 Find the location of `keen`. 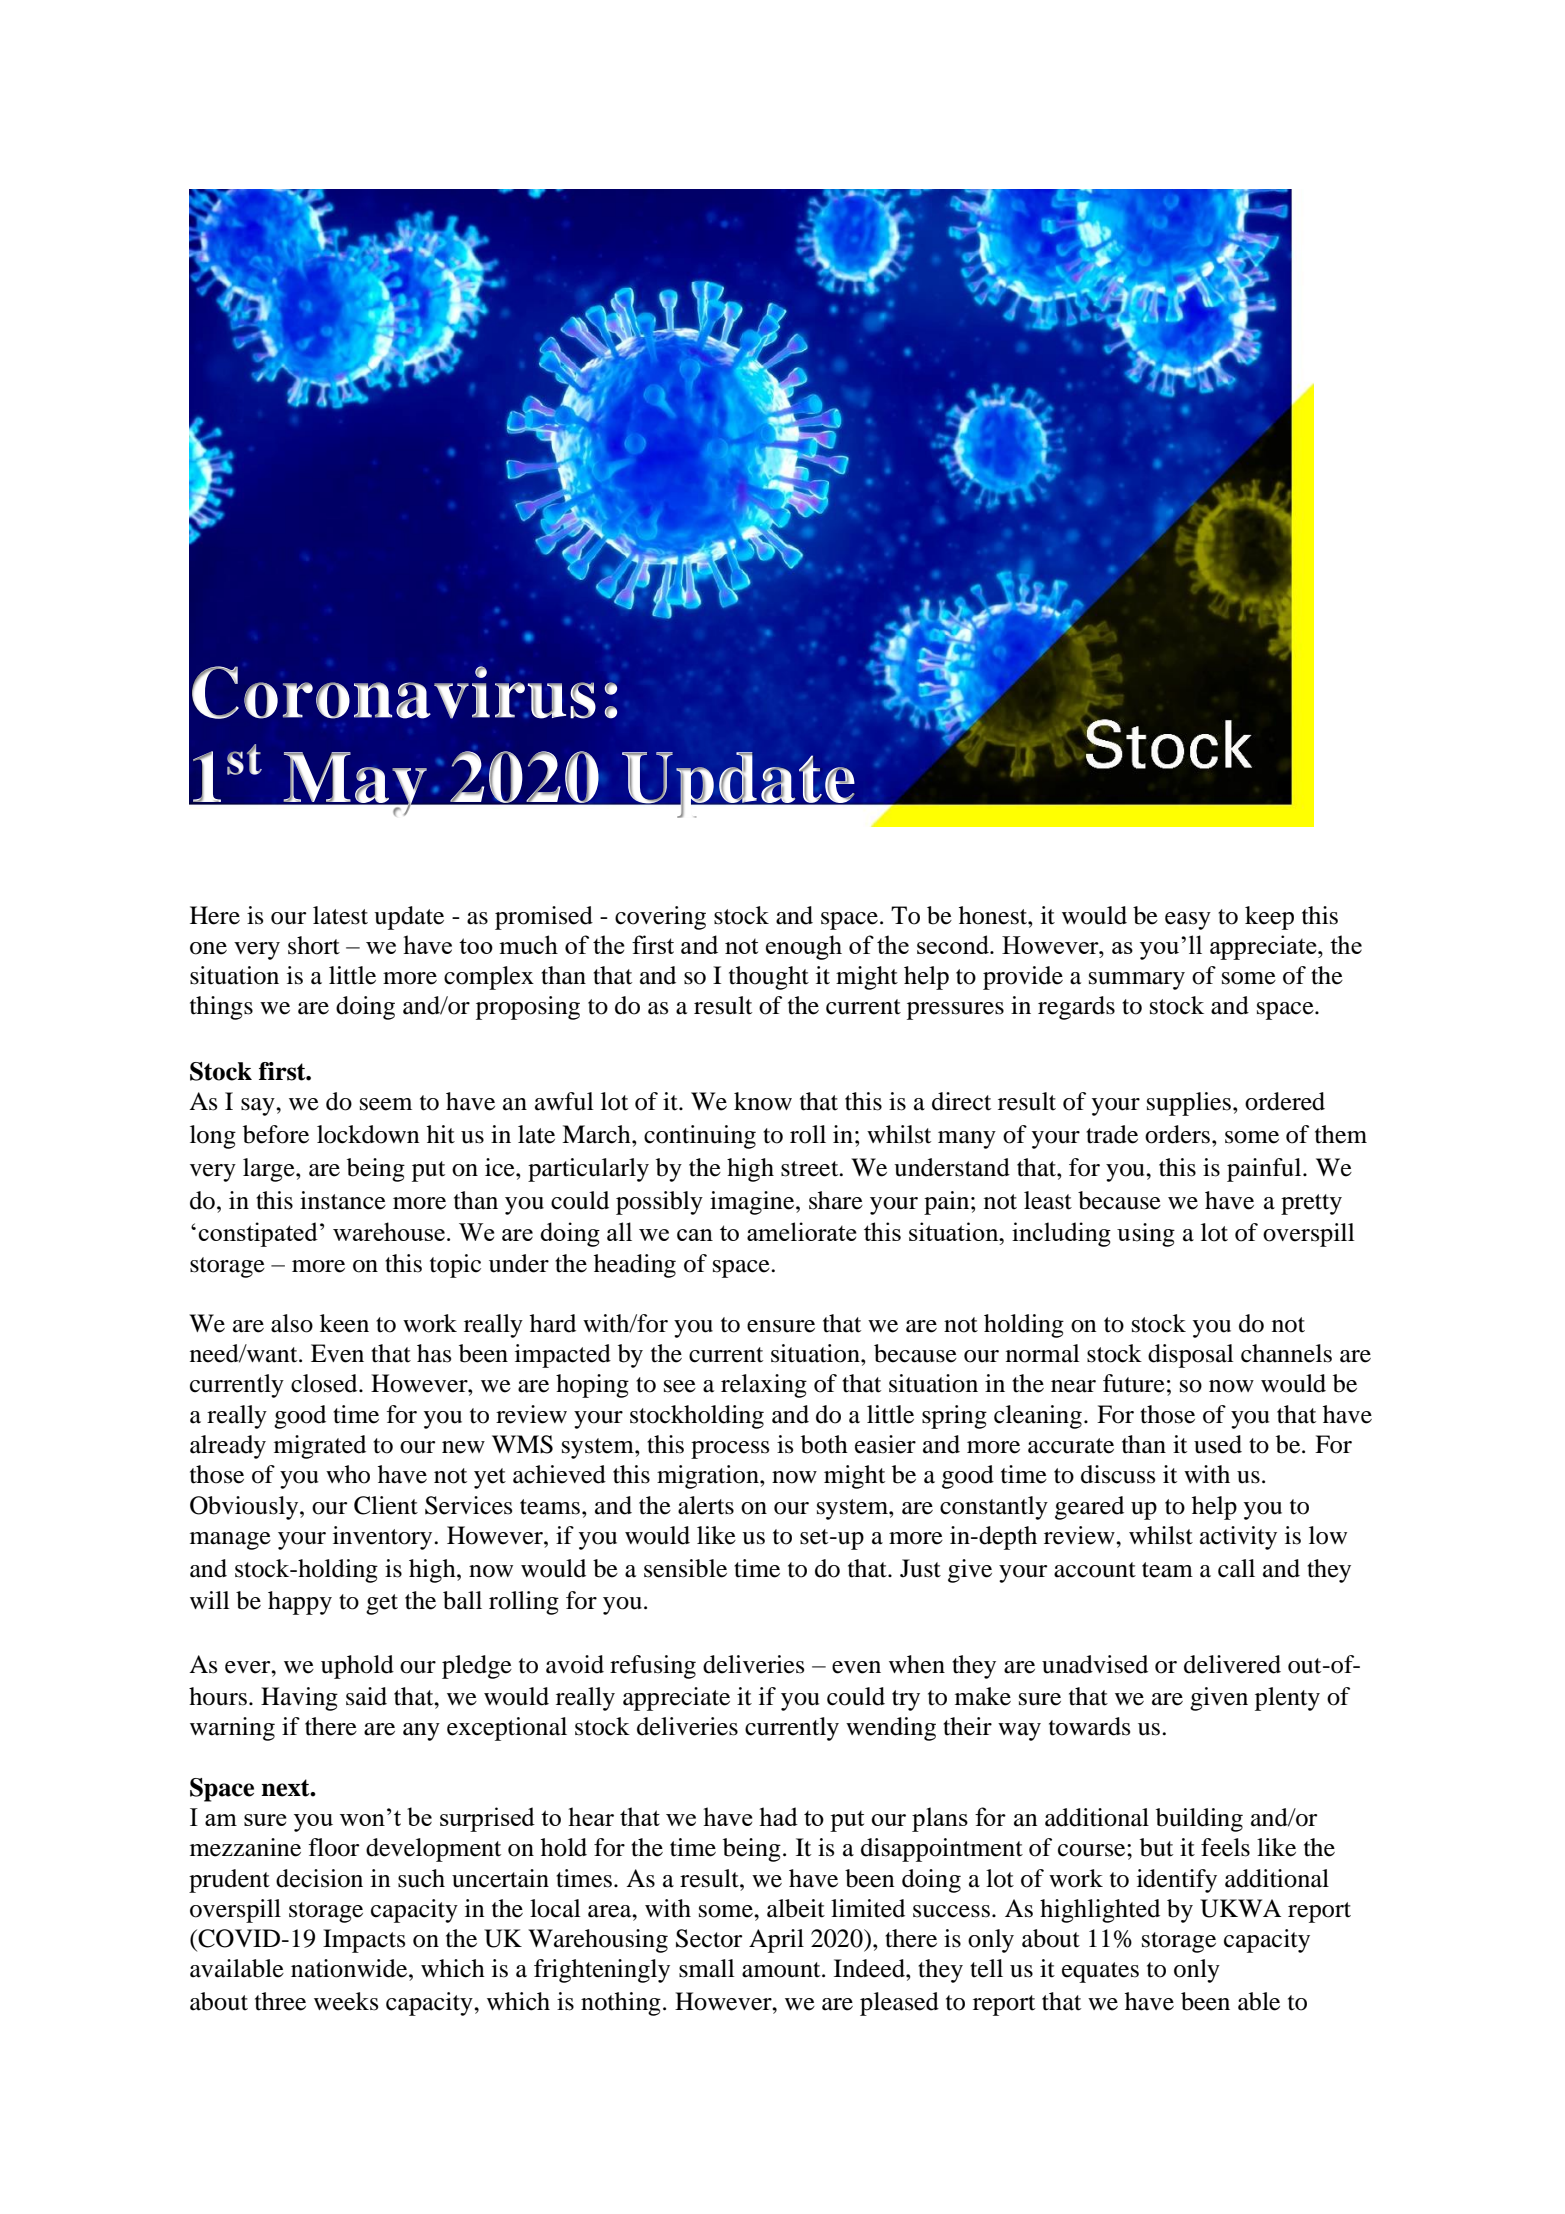

keen is located at coordinates (344, 1323).
